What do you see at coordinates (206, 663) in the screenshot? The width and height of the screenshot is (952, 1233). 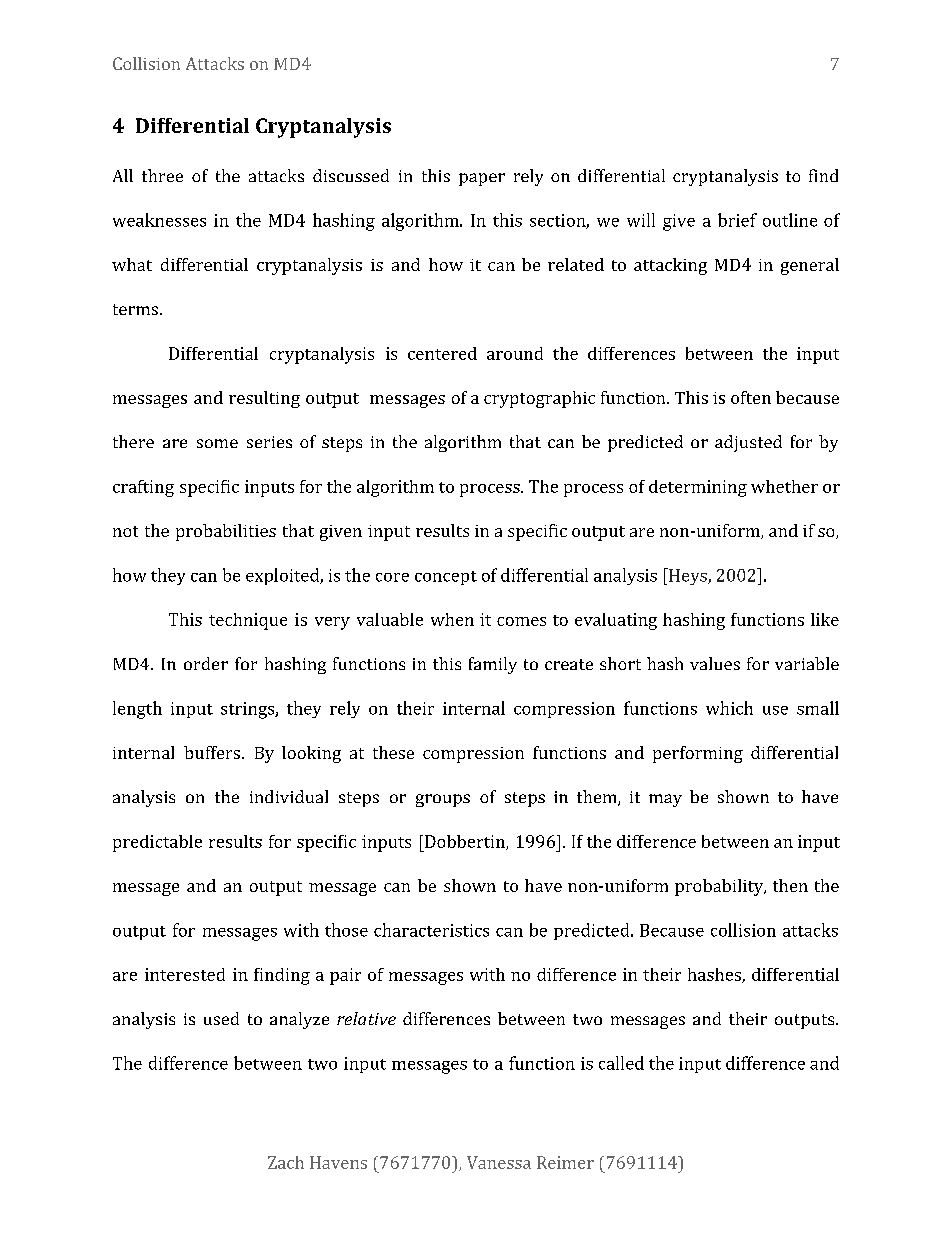 I see `order` at bounding box center [206, 663].
